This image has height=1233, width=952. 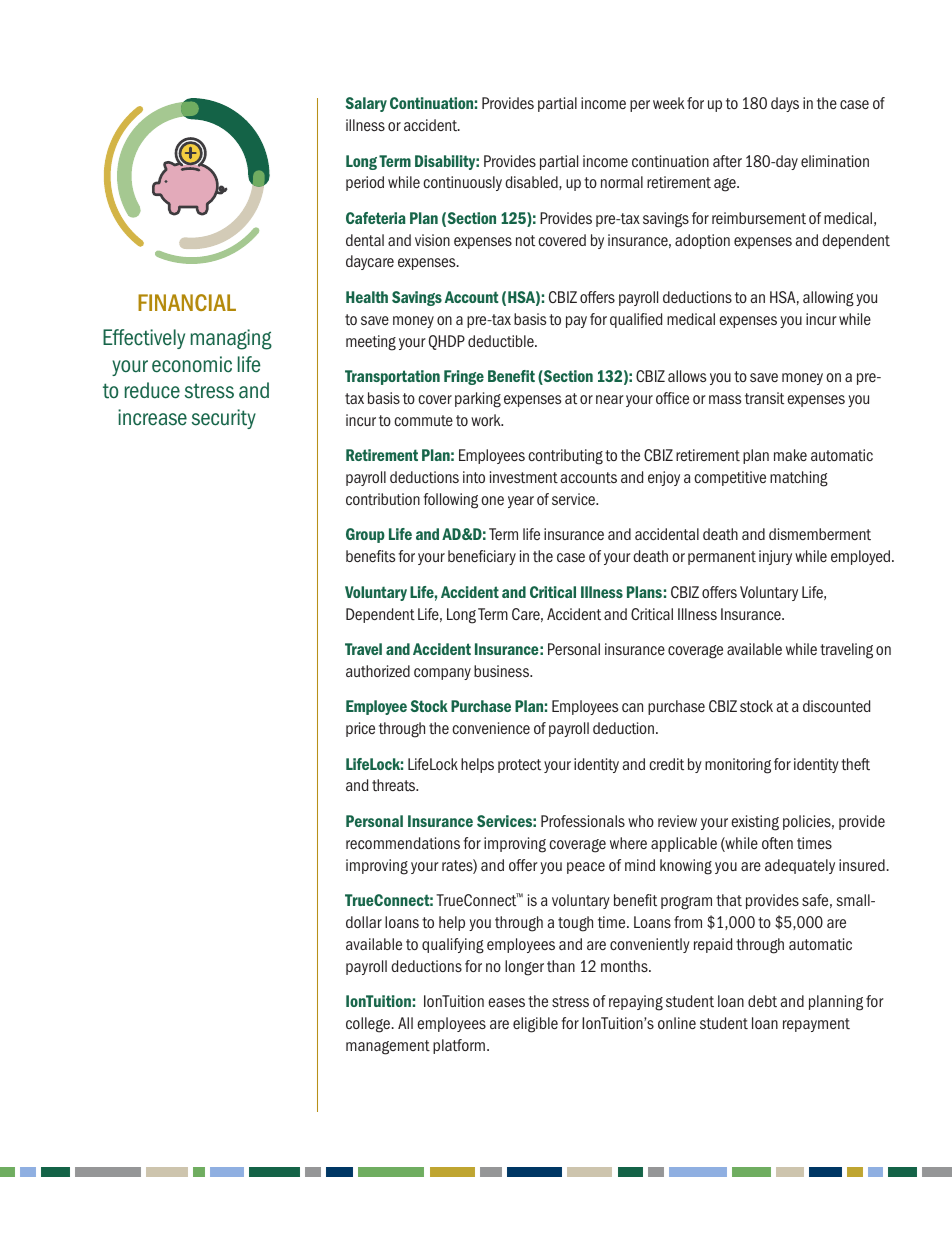 I want to click on continuously, so click(x=462, y=183).
